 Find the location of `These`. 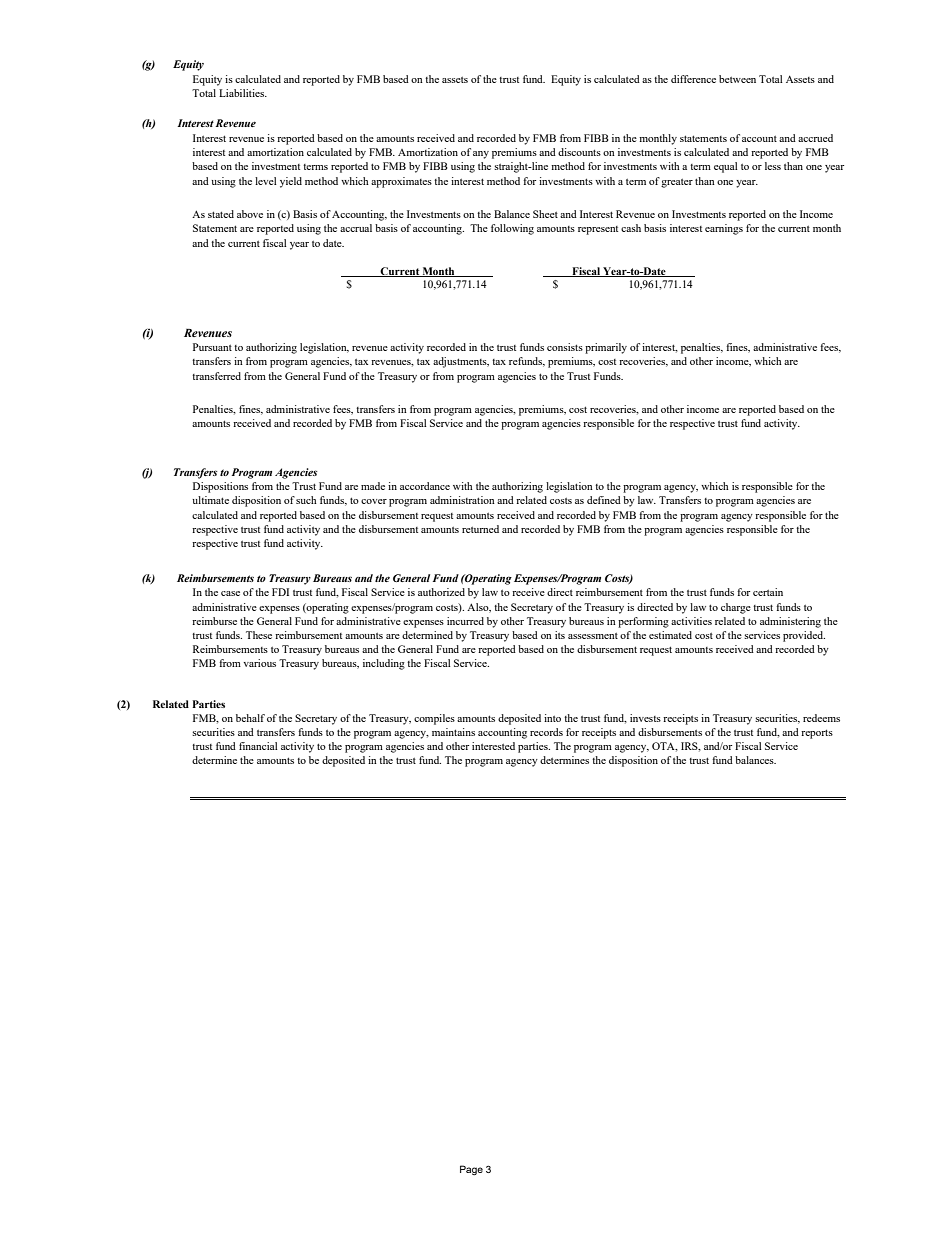

These is located at coordinates (259, 635).
